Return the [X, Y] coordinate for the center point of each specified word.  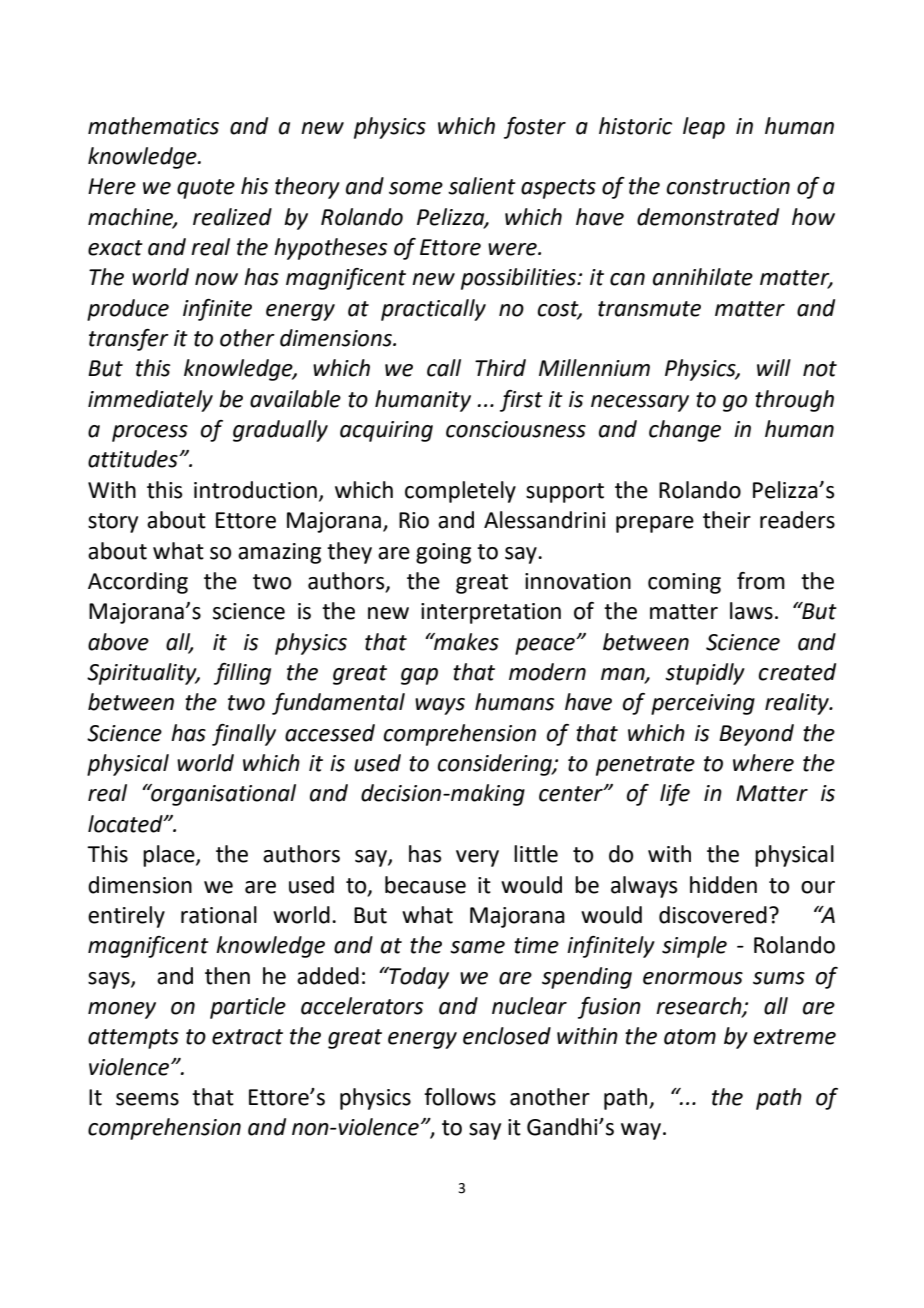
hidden [723, 885]
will [774, 367]
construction [728, 186]
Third [500, 368]
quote [206, 189]
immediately [150, 401]
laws [751, 611]
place [170, 856]
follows [460, 1097]
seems [147, 1099]
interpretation [491, 613]
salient [482, 186]
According [138, 583]
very [477, 858]
